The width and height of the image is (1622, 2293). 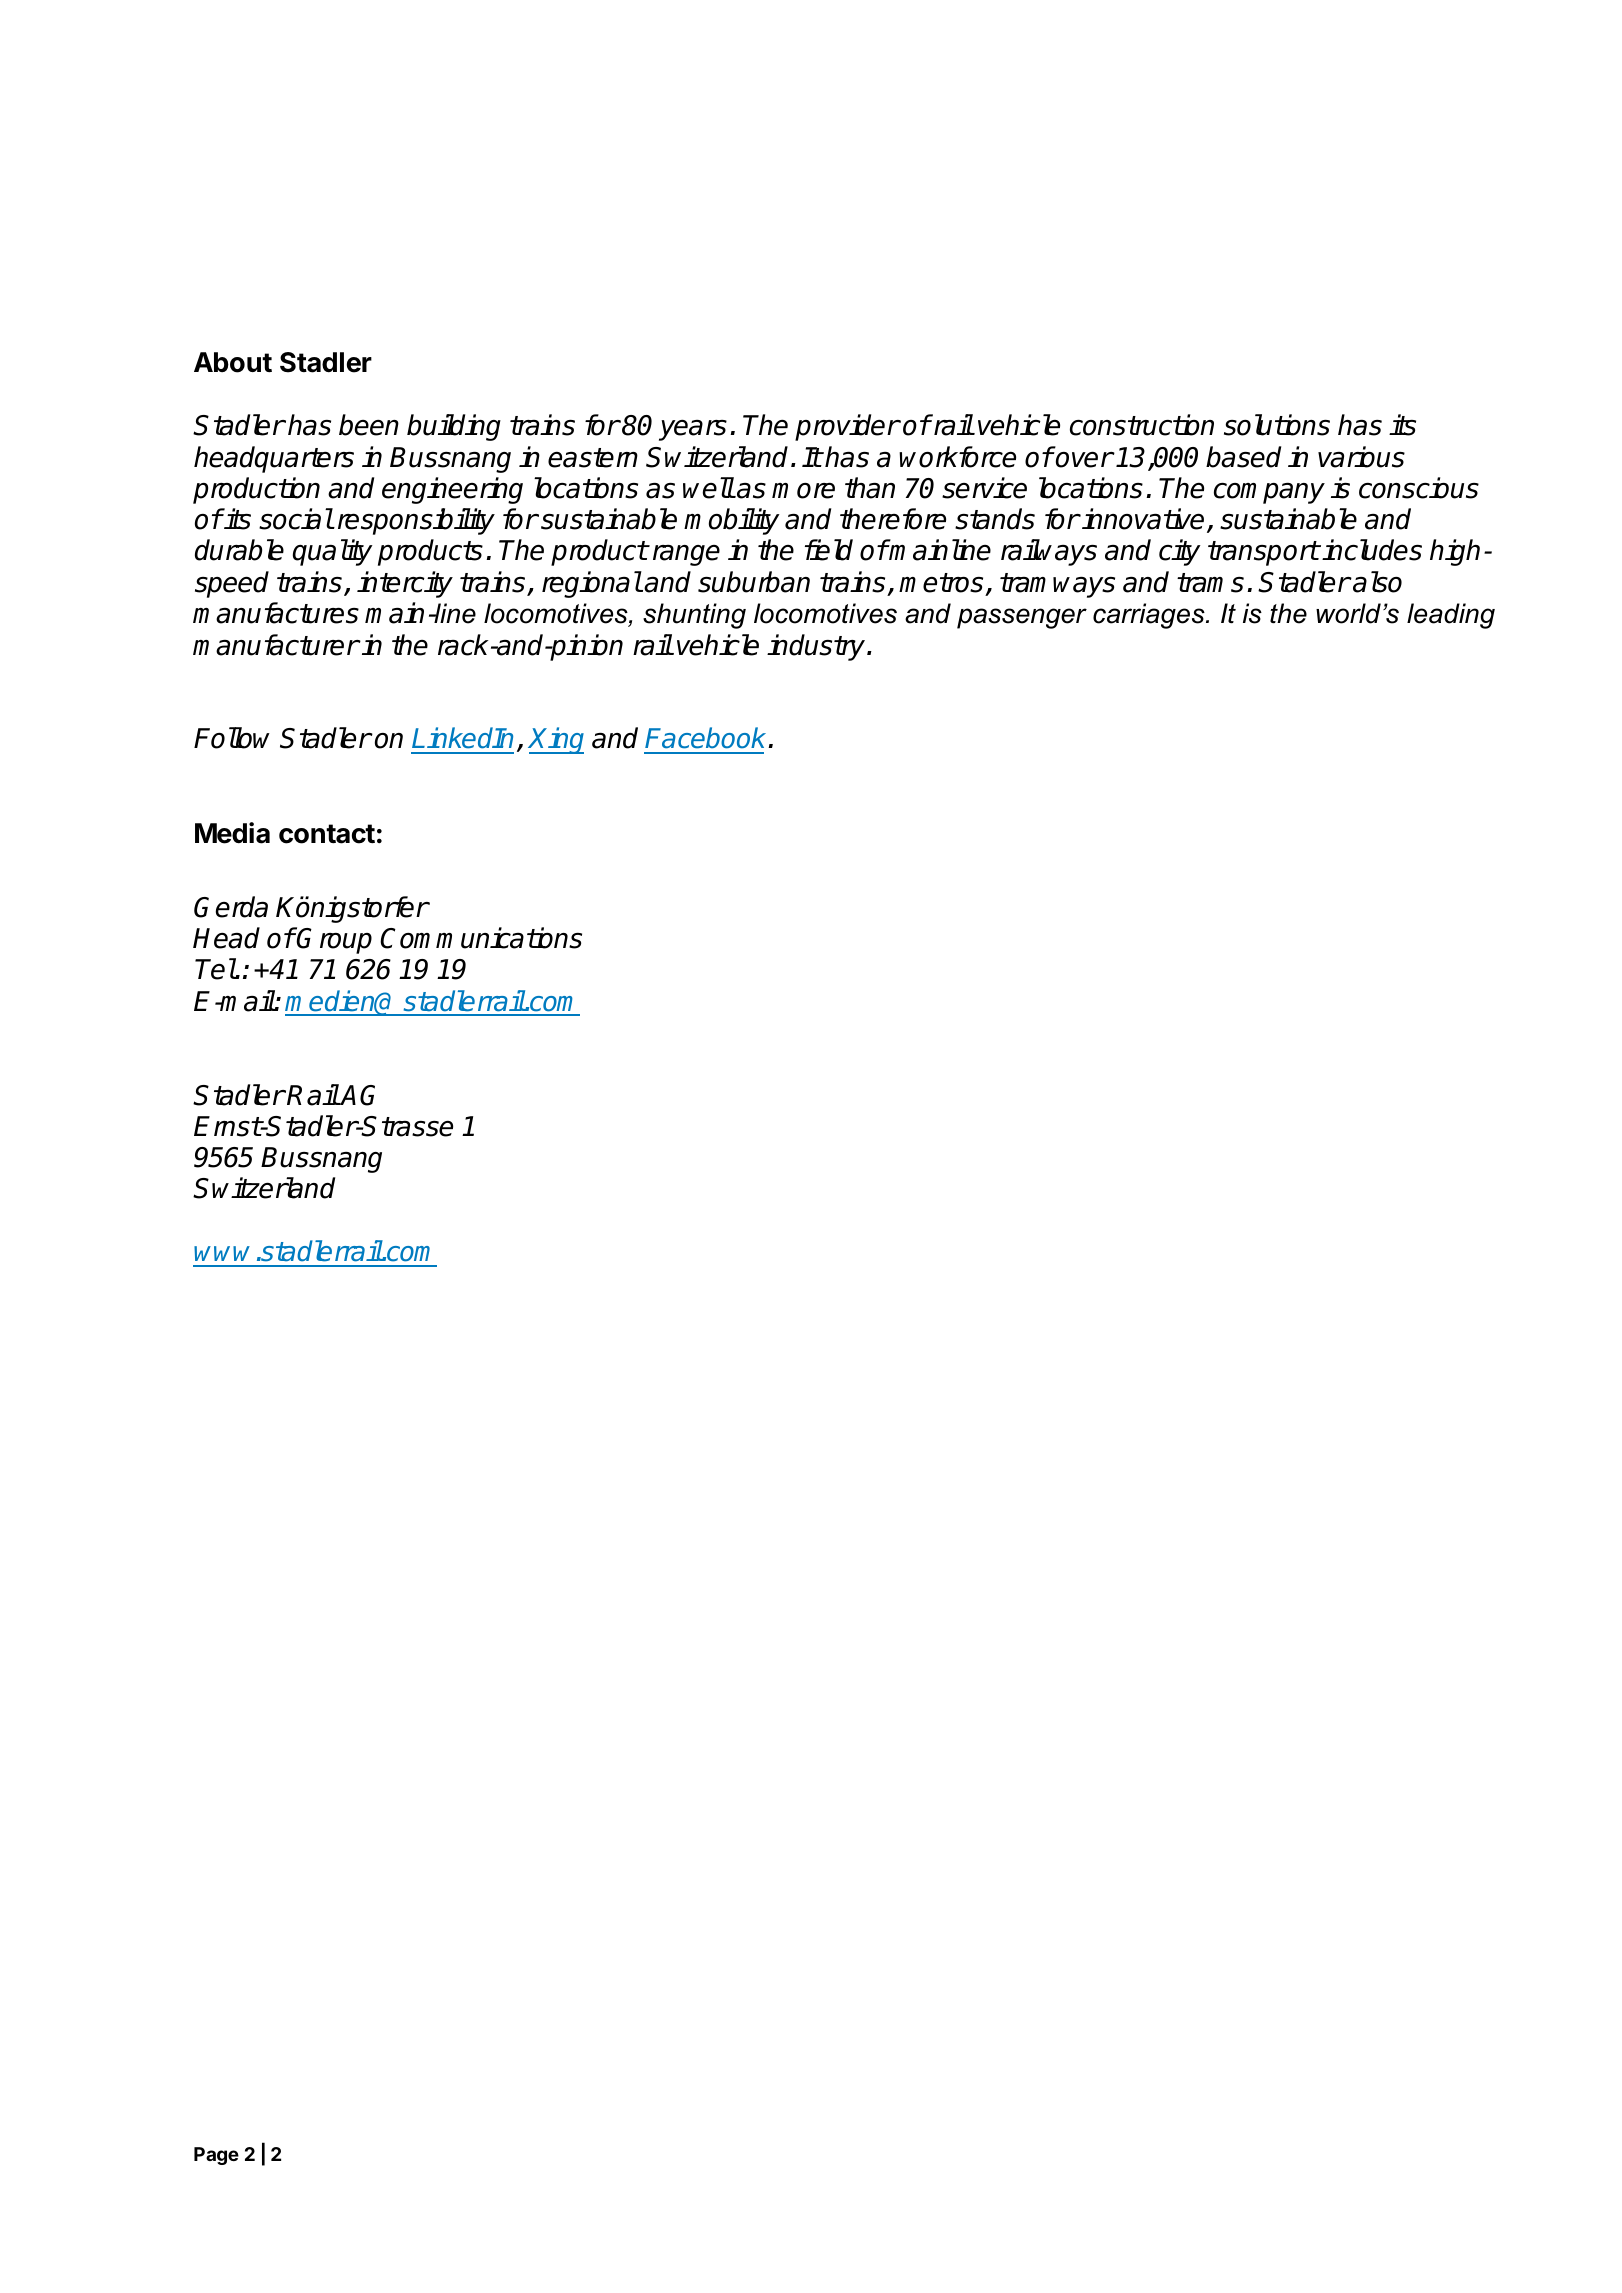 What do you see at coordinates (817, 647) in the image?
I see `industry` at bounding box center [817, 647].
